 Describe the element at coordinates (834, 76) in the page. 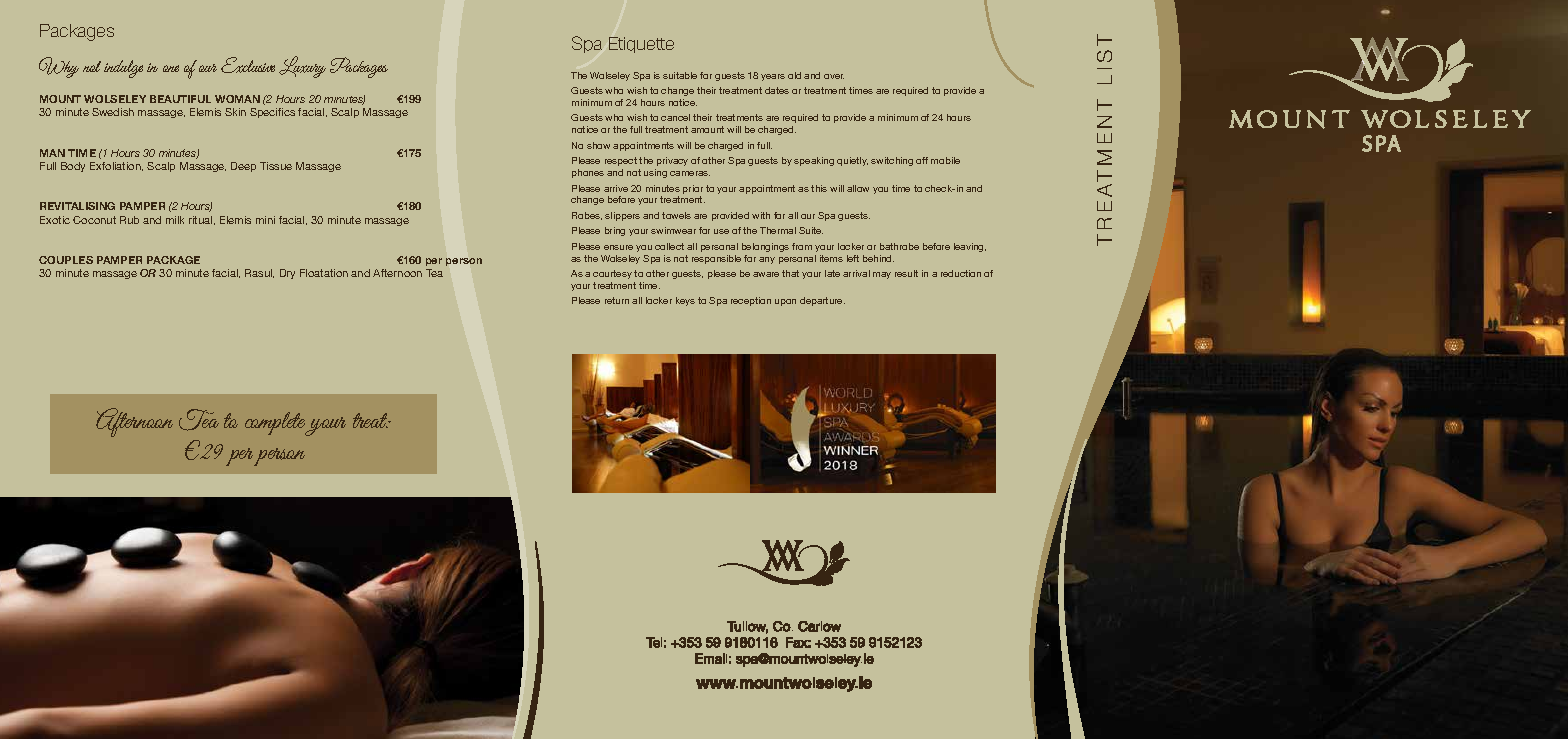

I see `over` at that location.
